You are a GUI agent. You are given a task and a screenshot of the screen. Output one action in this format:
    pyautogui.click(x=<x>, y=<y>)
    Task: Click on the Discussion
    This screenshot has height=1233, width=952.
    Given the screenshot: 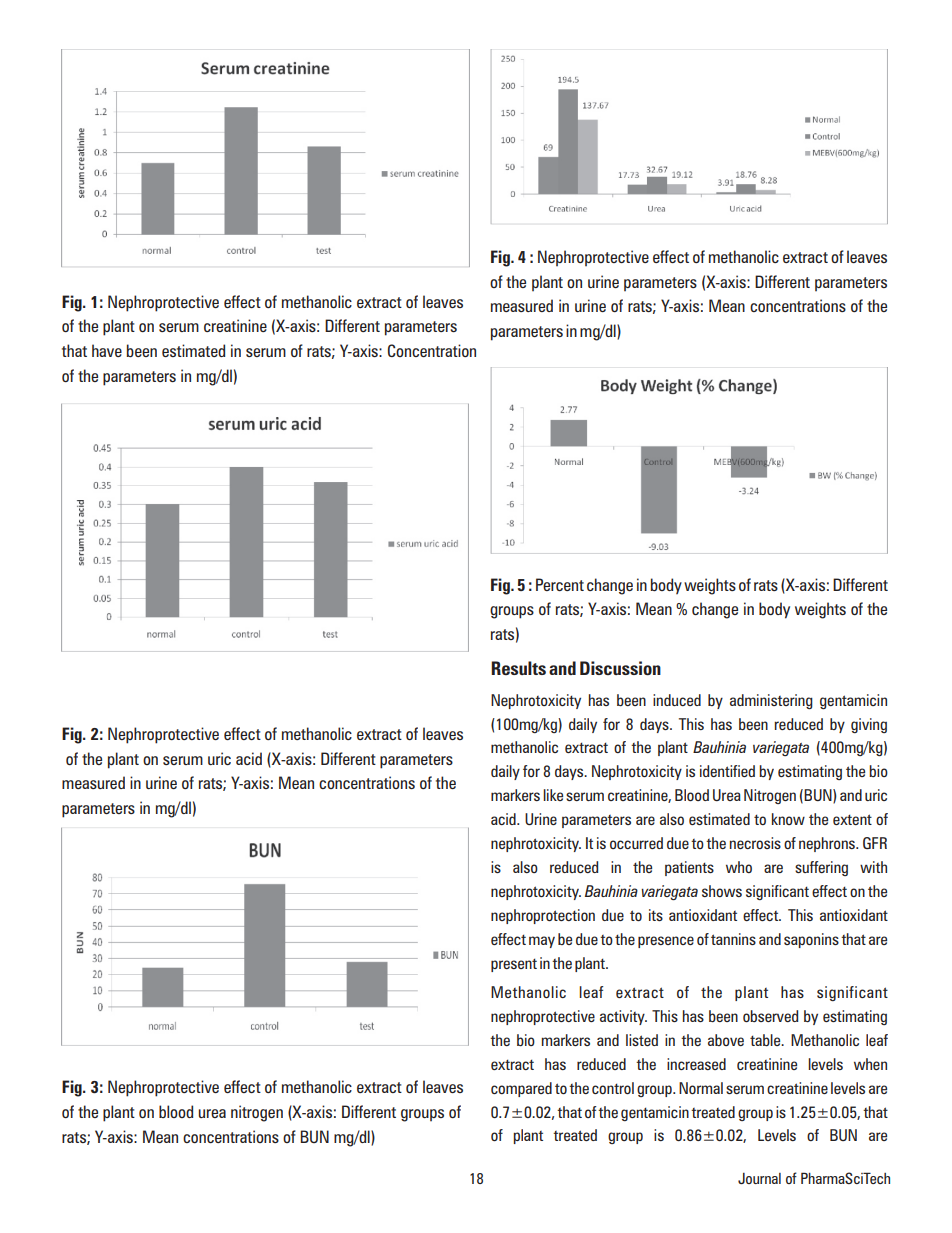 What is the action you would take?
    pyautogui.click(x=620, y=668)
